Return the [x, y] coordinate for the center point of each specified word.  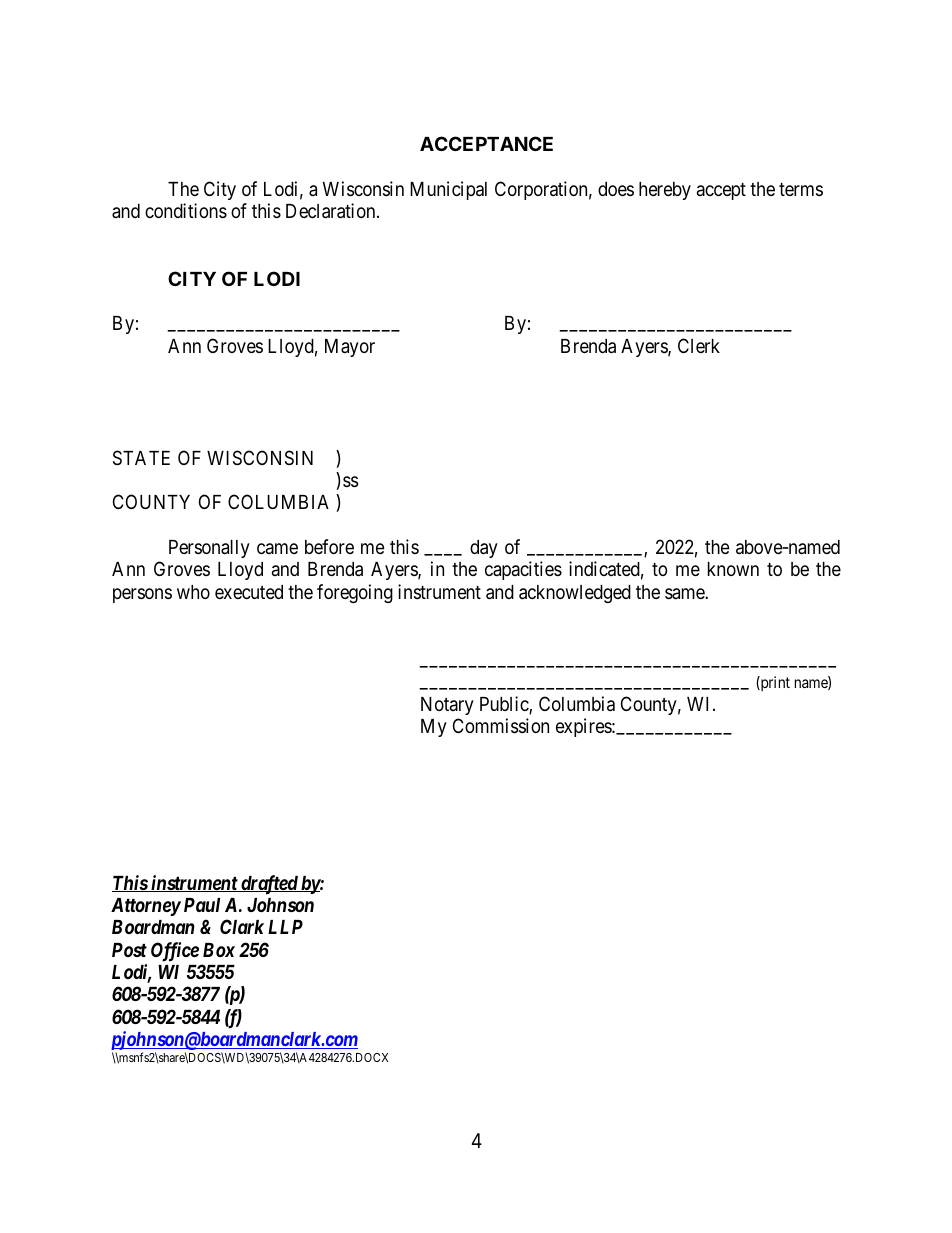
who [193, 592]
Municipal [448, 190]
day [484, 549]
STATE [141, 457]
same [685, 593]
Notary [447, 706]
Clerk [699, 345]
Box [219, 950]
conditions [186, 210]
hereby [665, 191]
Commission [501, 725]
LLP [285, 927]
